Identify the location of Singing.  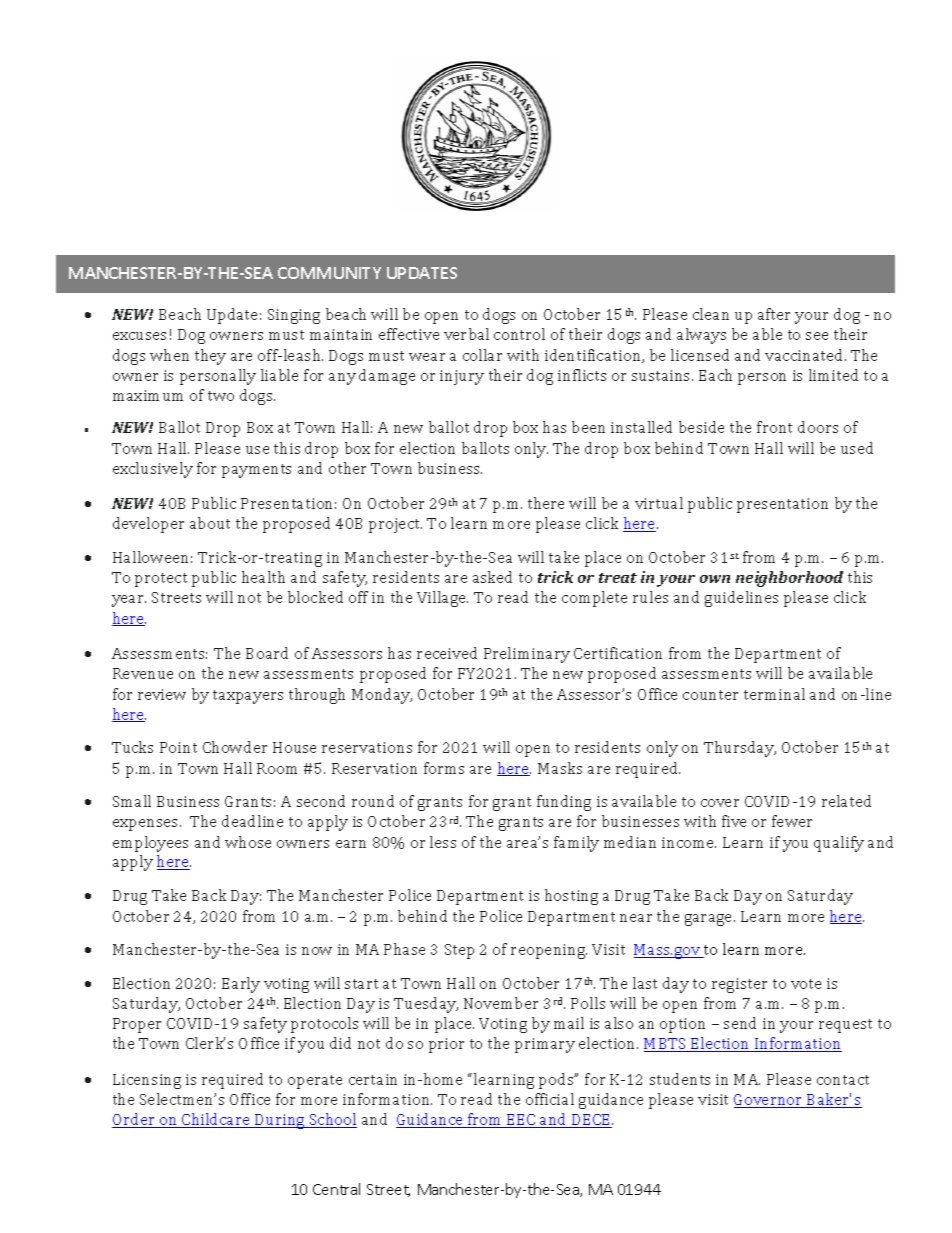
(294, 316).
